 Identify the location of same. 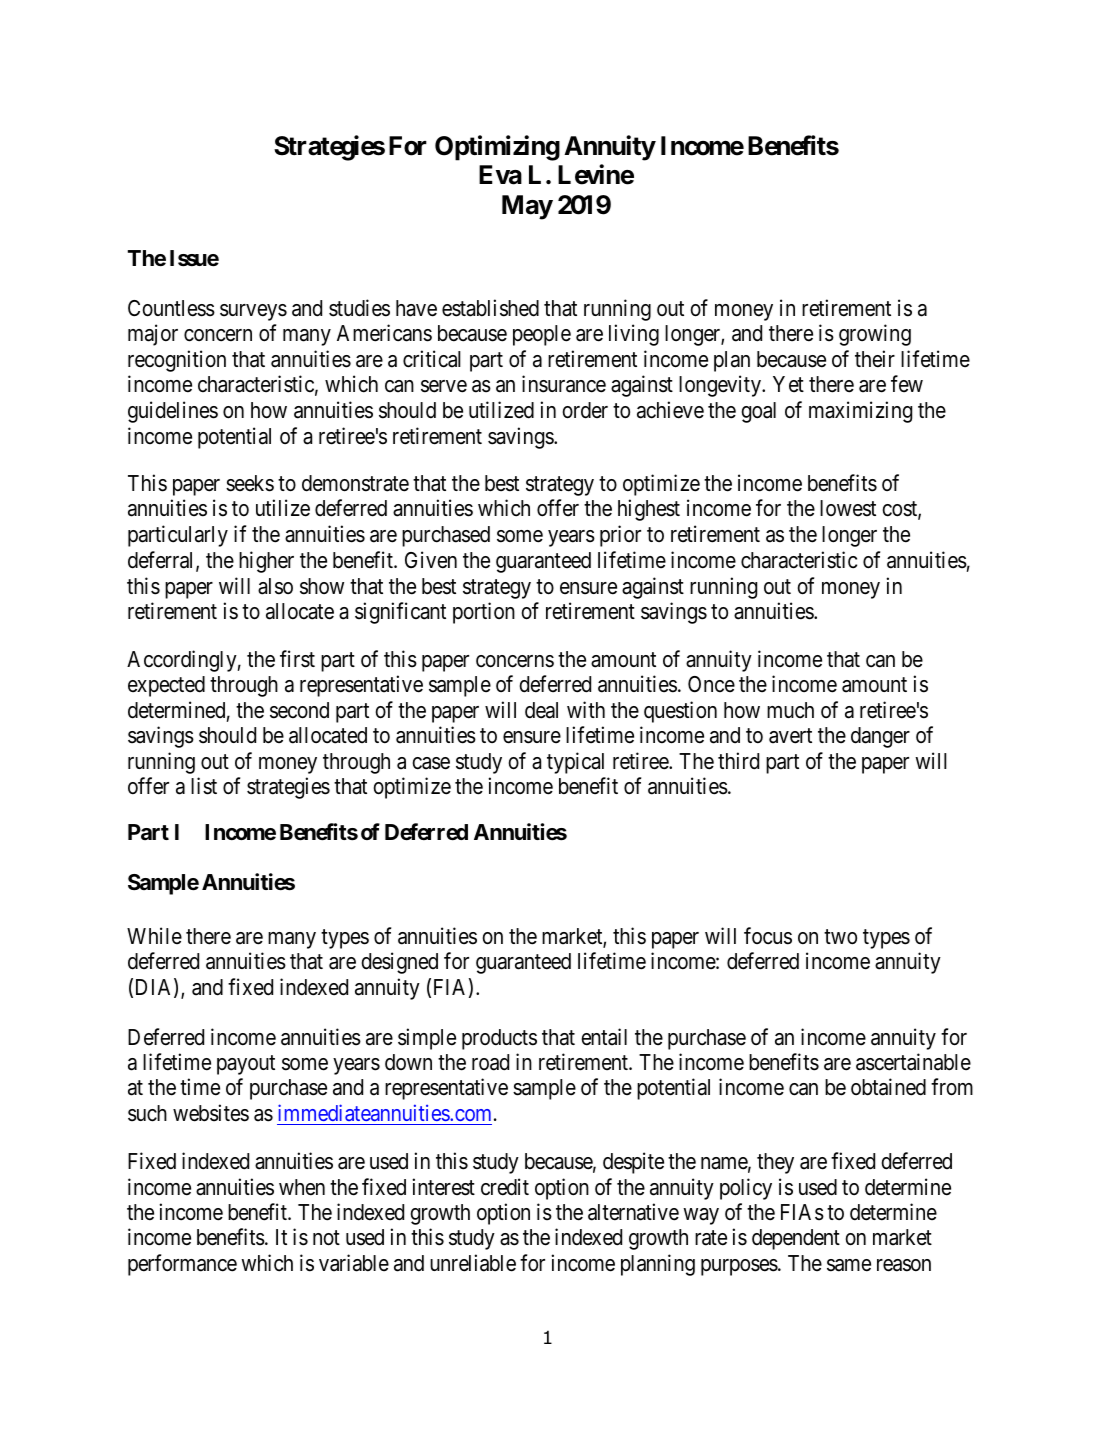
(849, 1265).
